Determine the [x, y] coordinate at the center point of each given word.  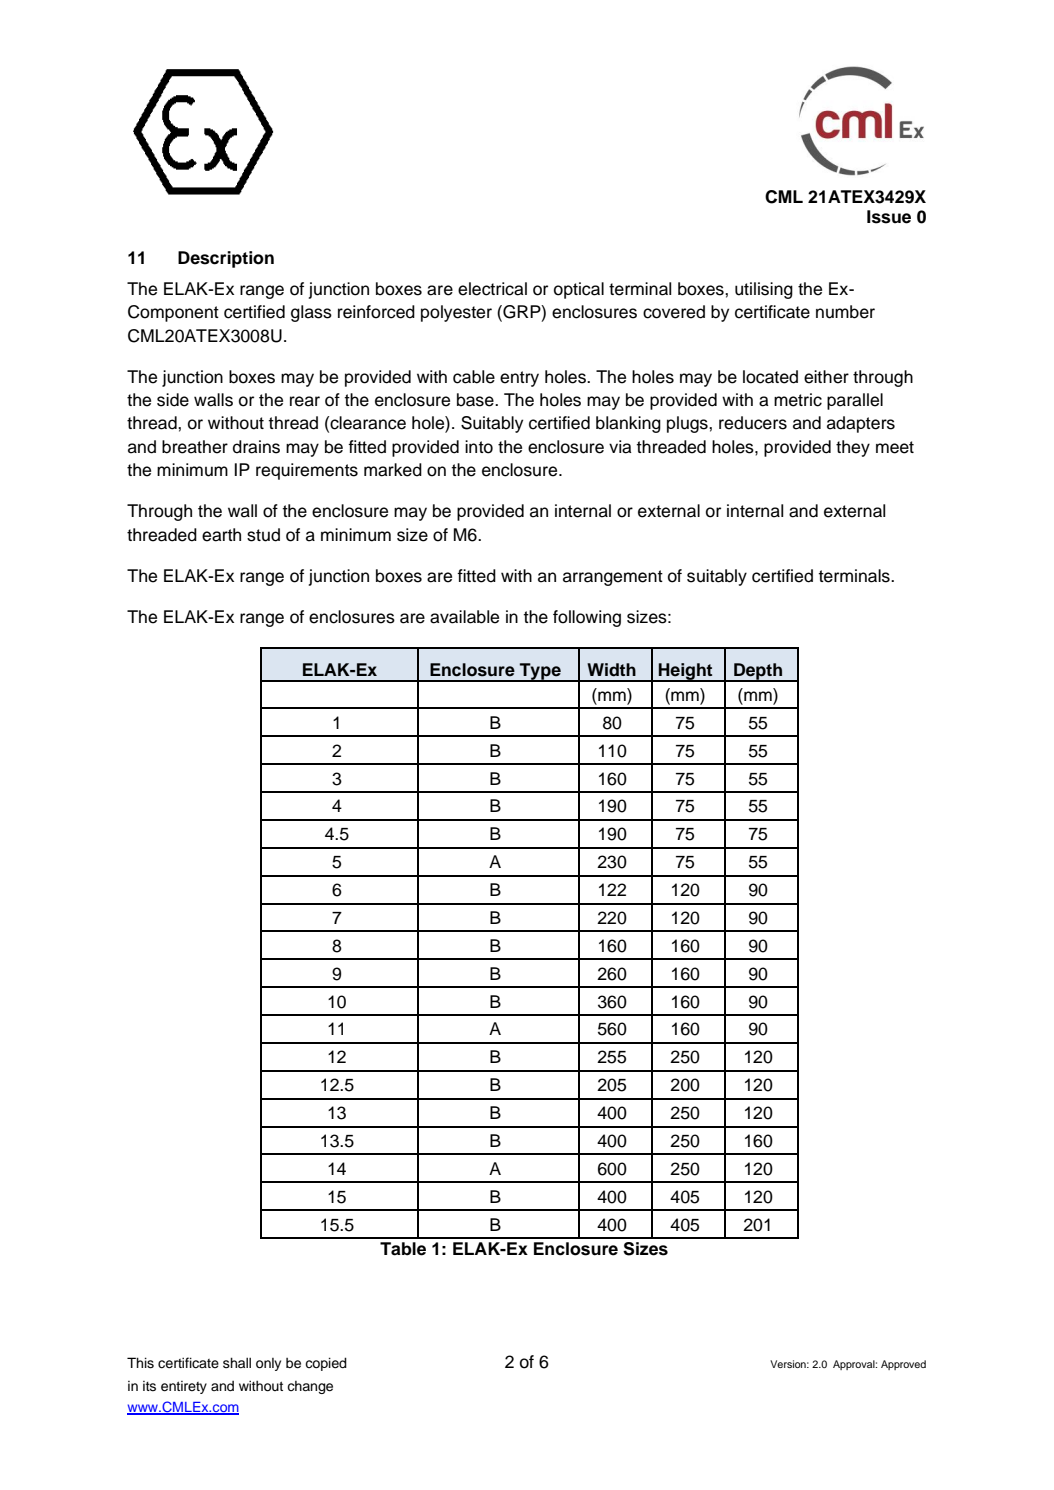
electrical [492, 289]
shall [237, 1363]
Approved [903, 1365]
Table [403, 1249]
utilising [764, 290]
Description [226, 259]
